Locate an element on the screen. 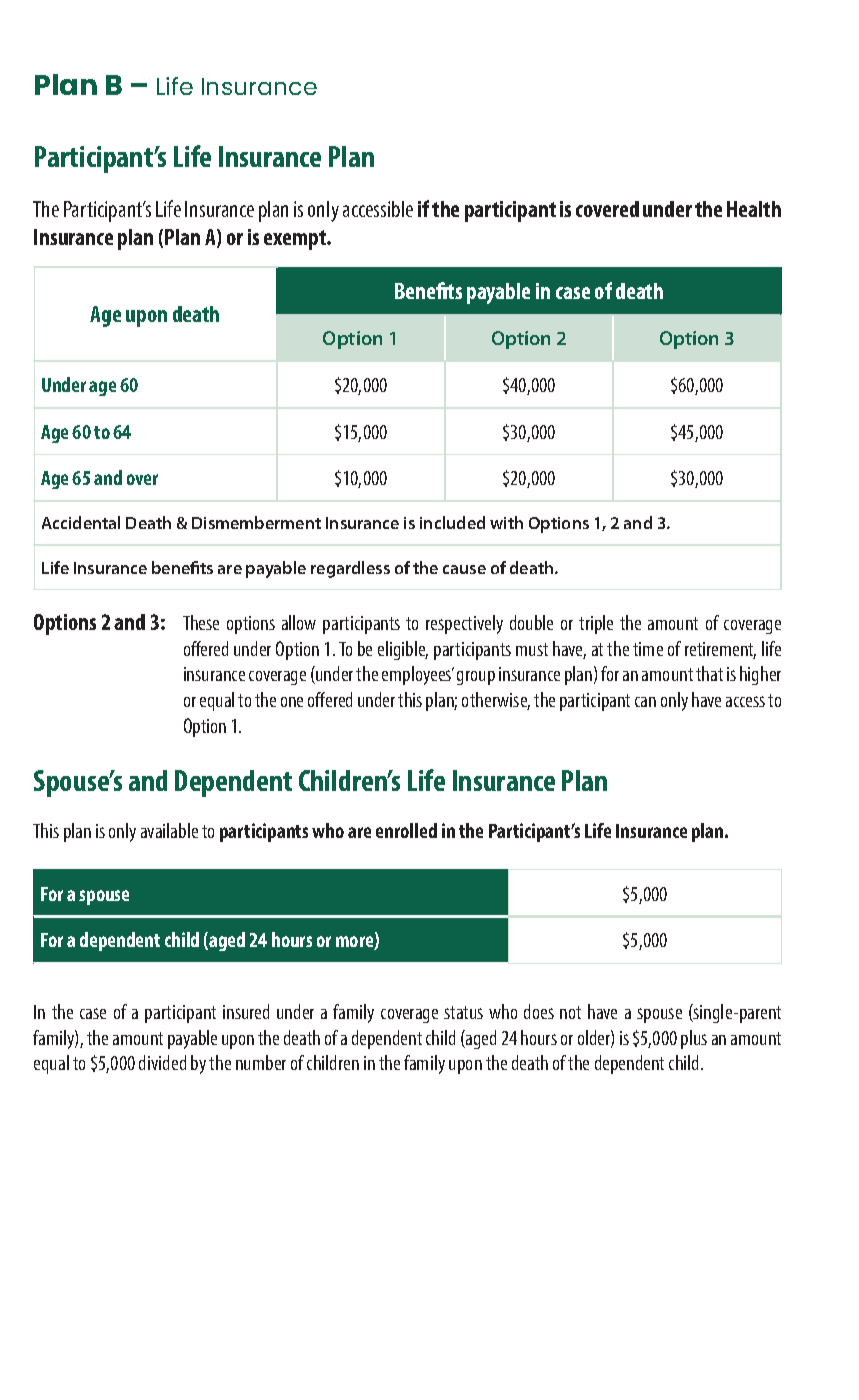 This screenshot has height=1400, width=859. plus is located at coordinates (694, 1039).
